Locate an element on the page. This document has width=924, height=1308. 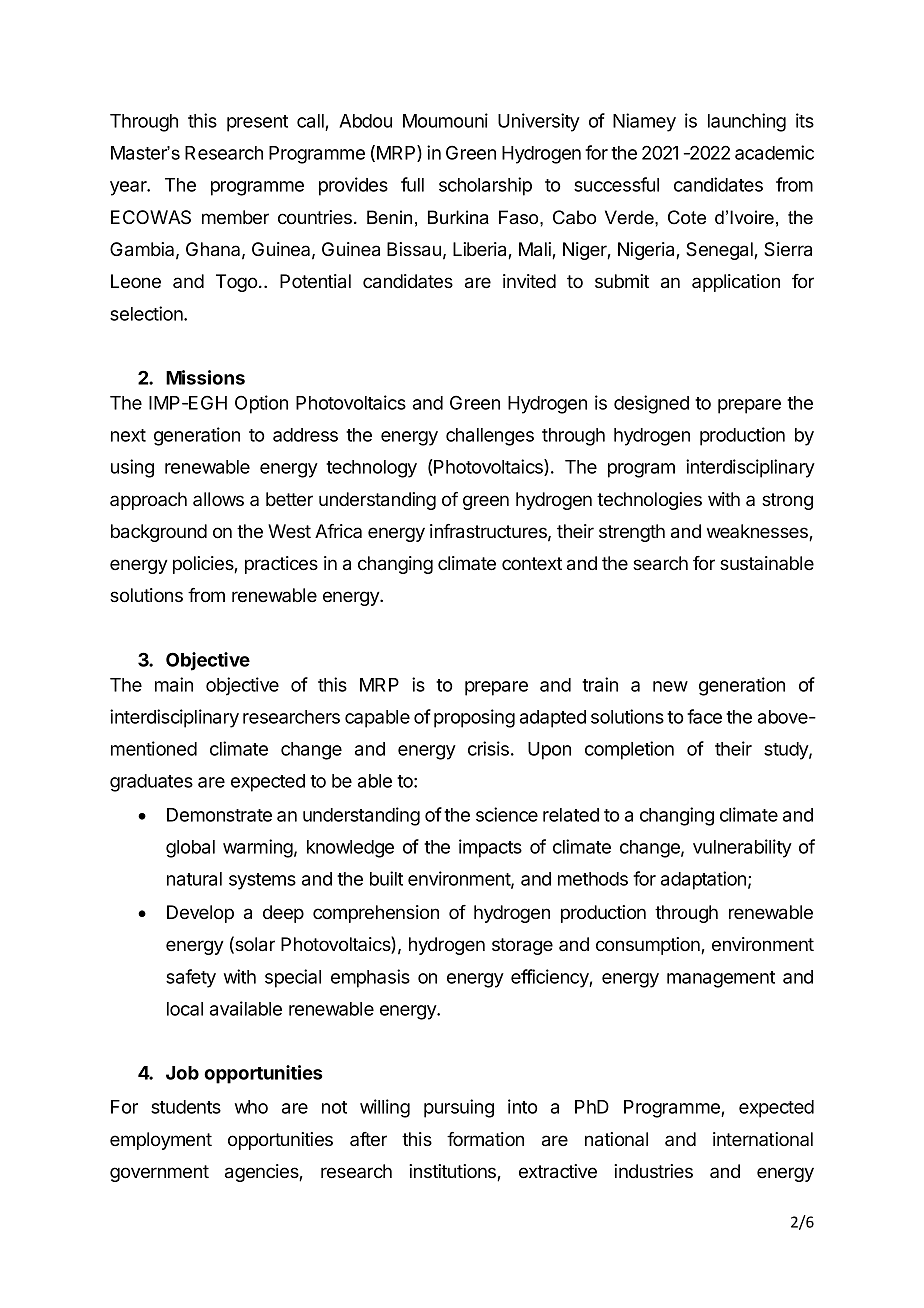
employment is located at coordinates (161, 1141).
